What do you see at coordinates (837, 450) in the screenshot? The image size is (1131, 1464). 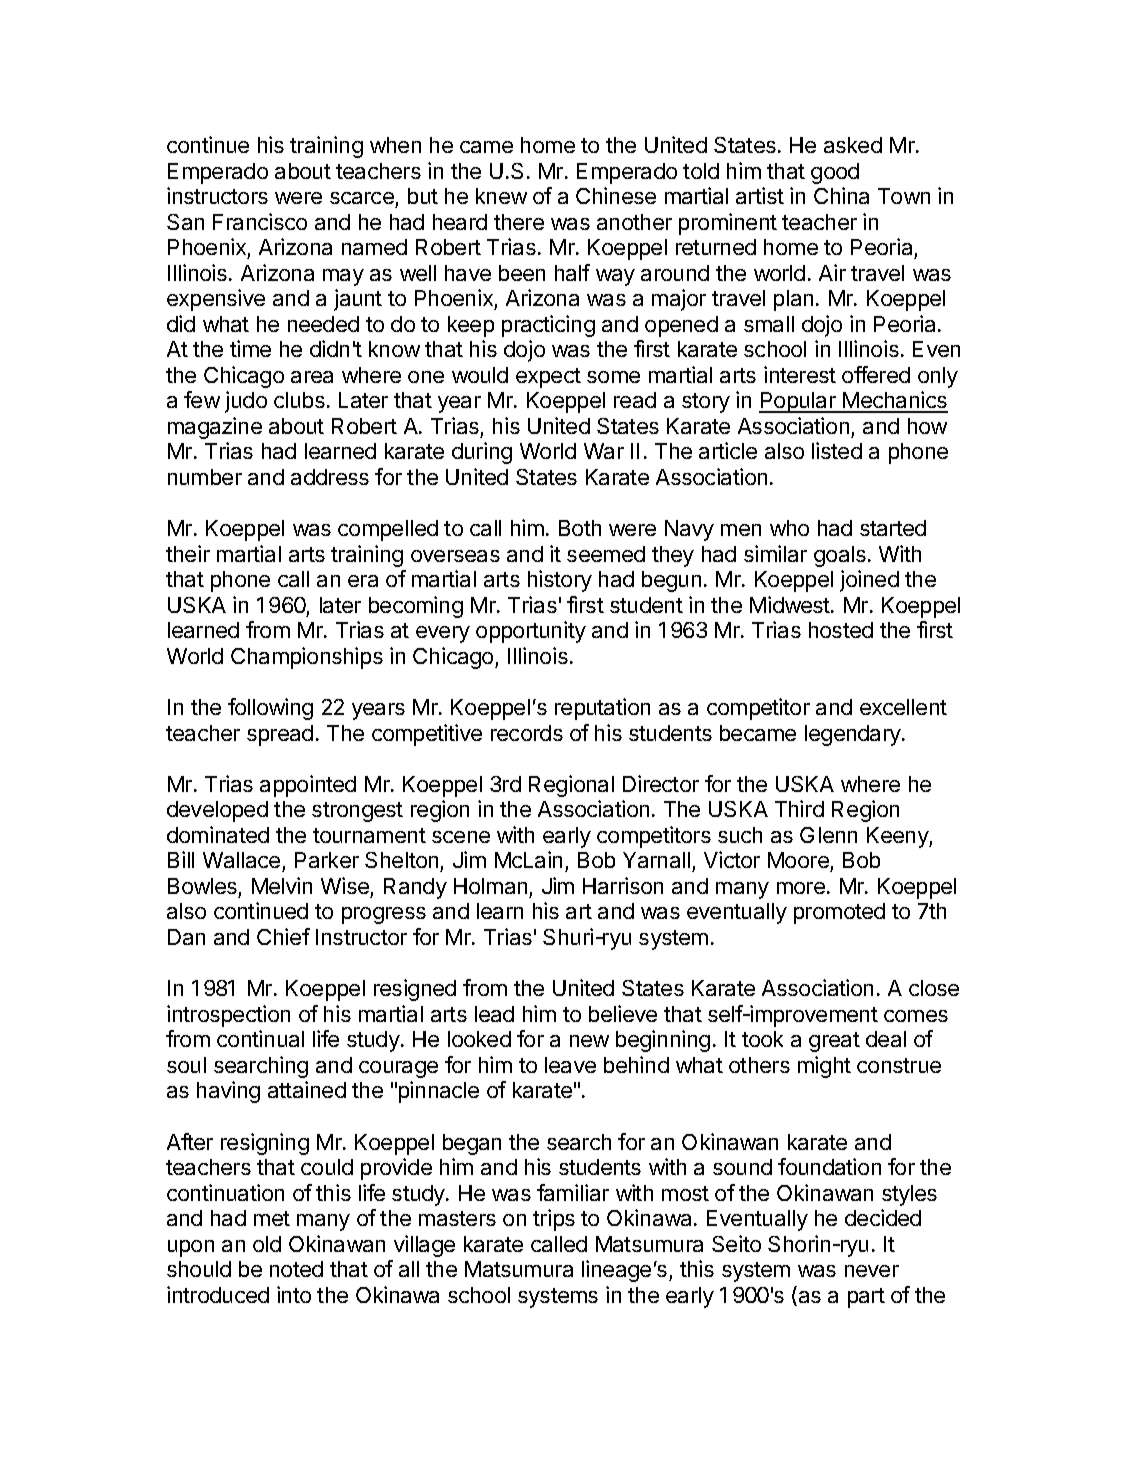 I see `listed` at bounding box center [837, 450].
